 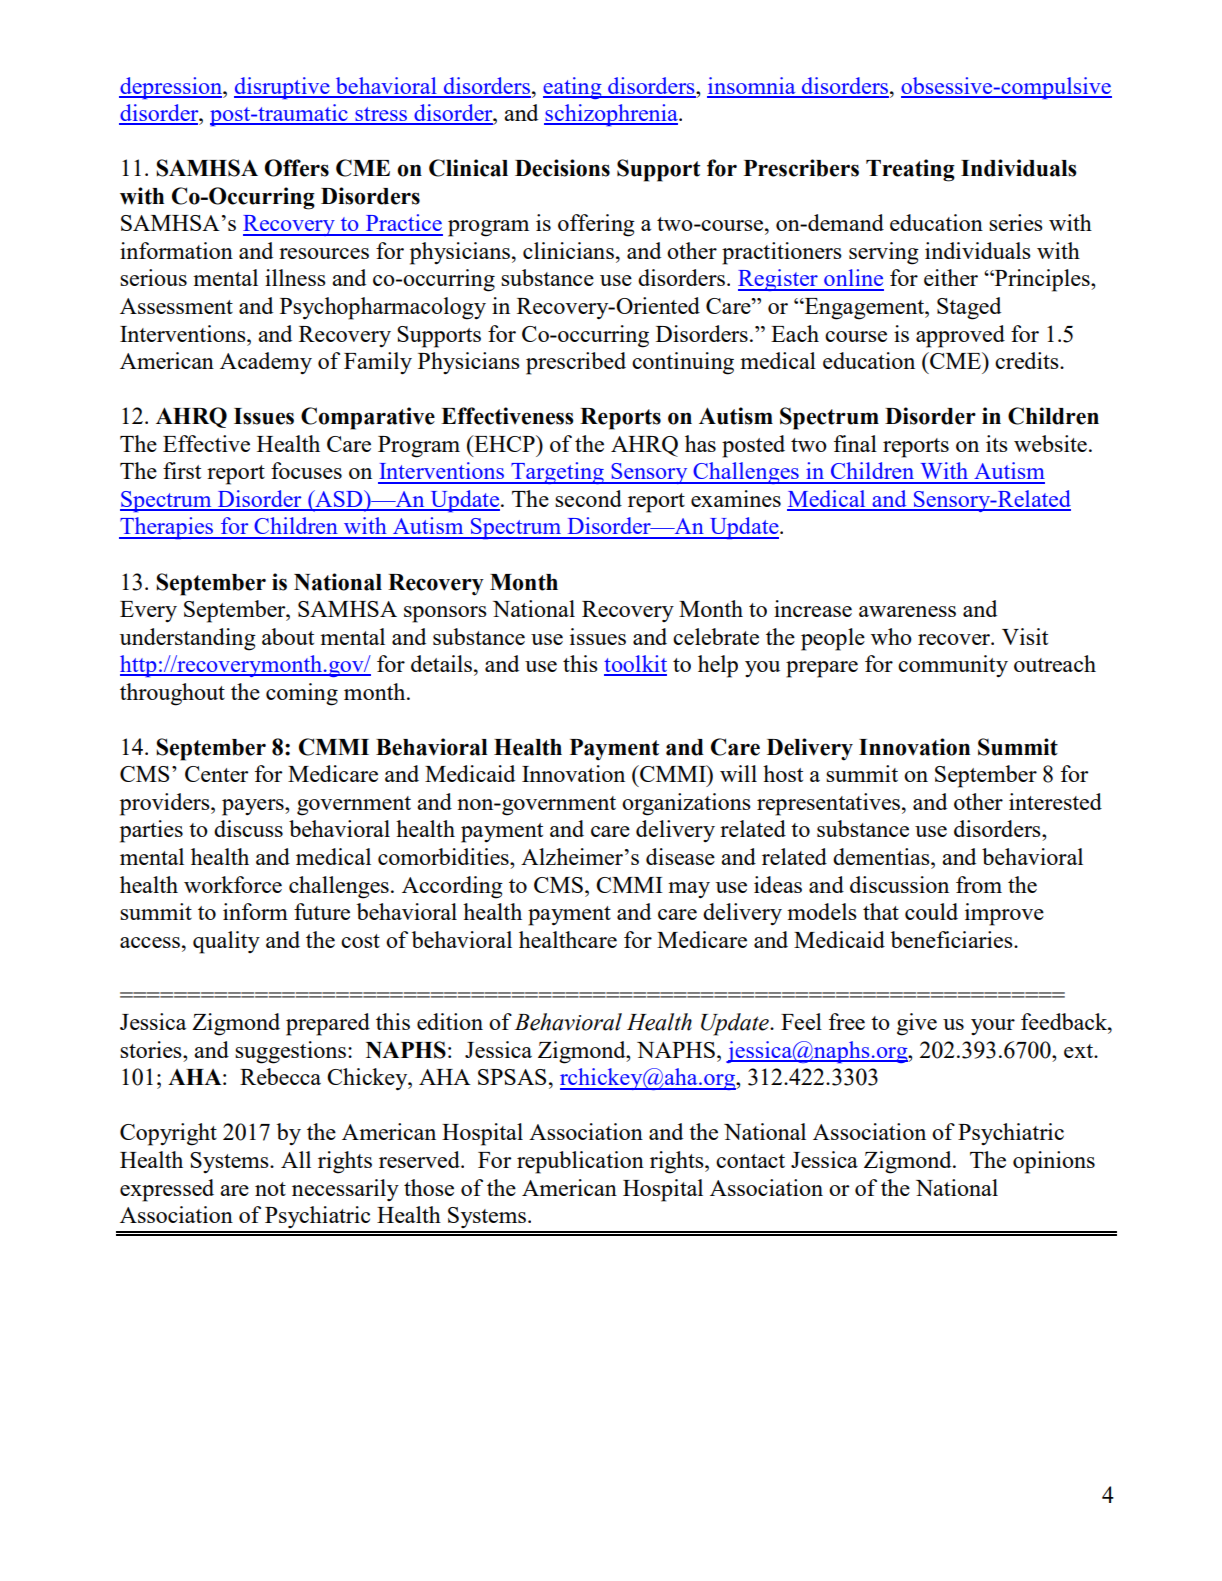 I want to click on toolkit, so click(x=635, y=665).
